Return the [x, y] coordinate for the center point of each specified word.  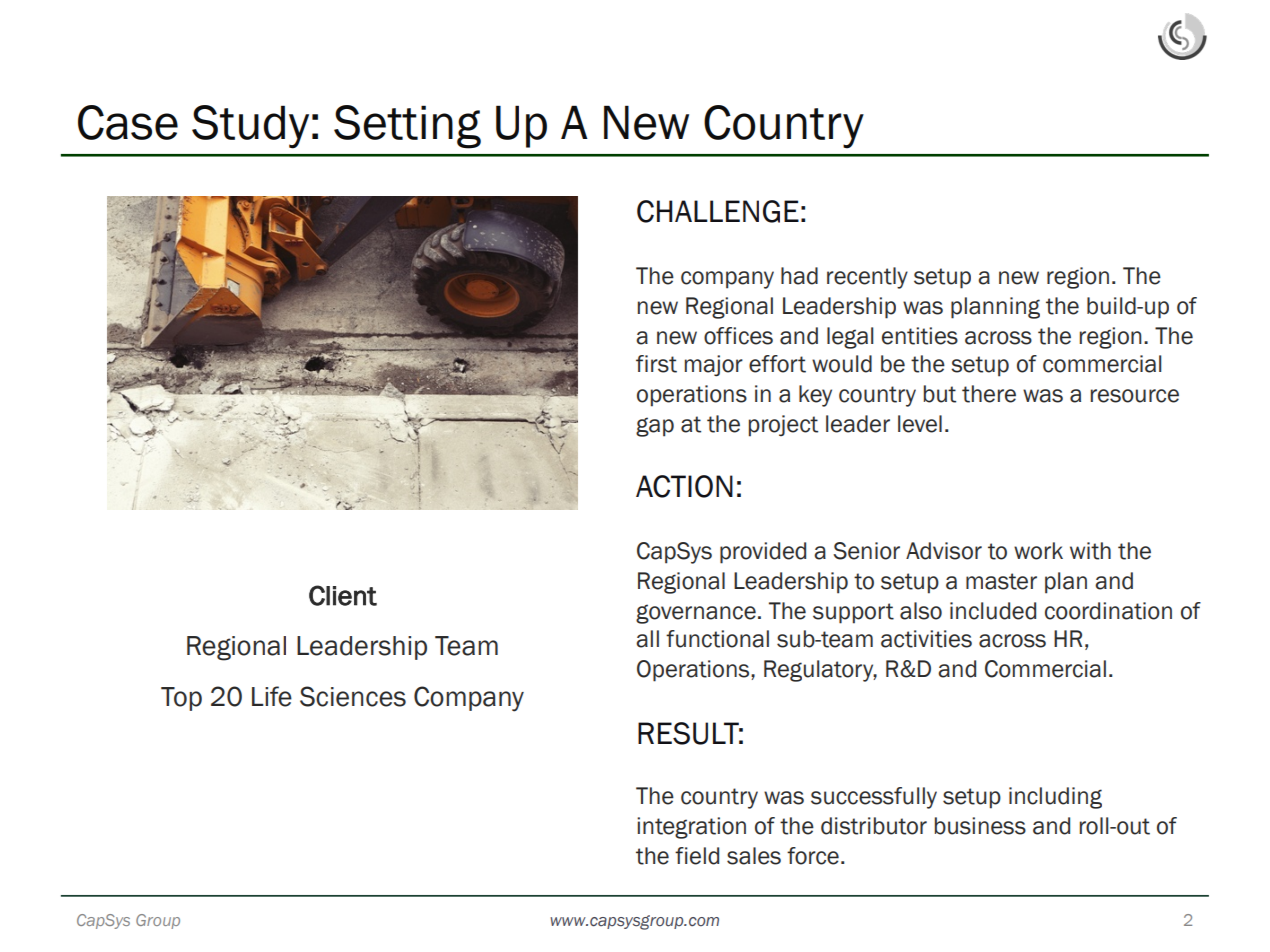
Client [343, 595]
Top [181, 699]
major [714, 366]
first [656, 364]
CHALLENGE [718, 211]
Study [250, 127]
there [989, 394]
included [993, 611]
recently [867, 278]
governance [696, 614]
